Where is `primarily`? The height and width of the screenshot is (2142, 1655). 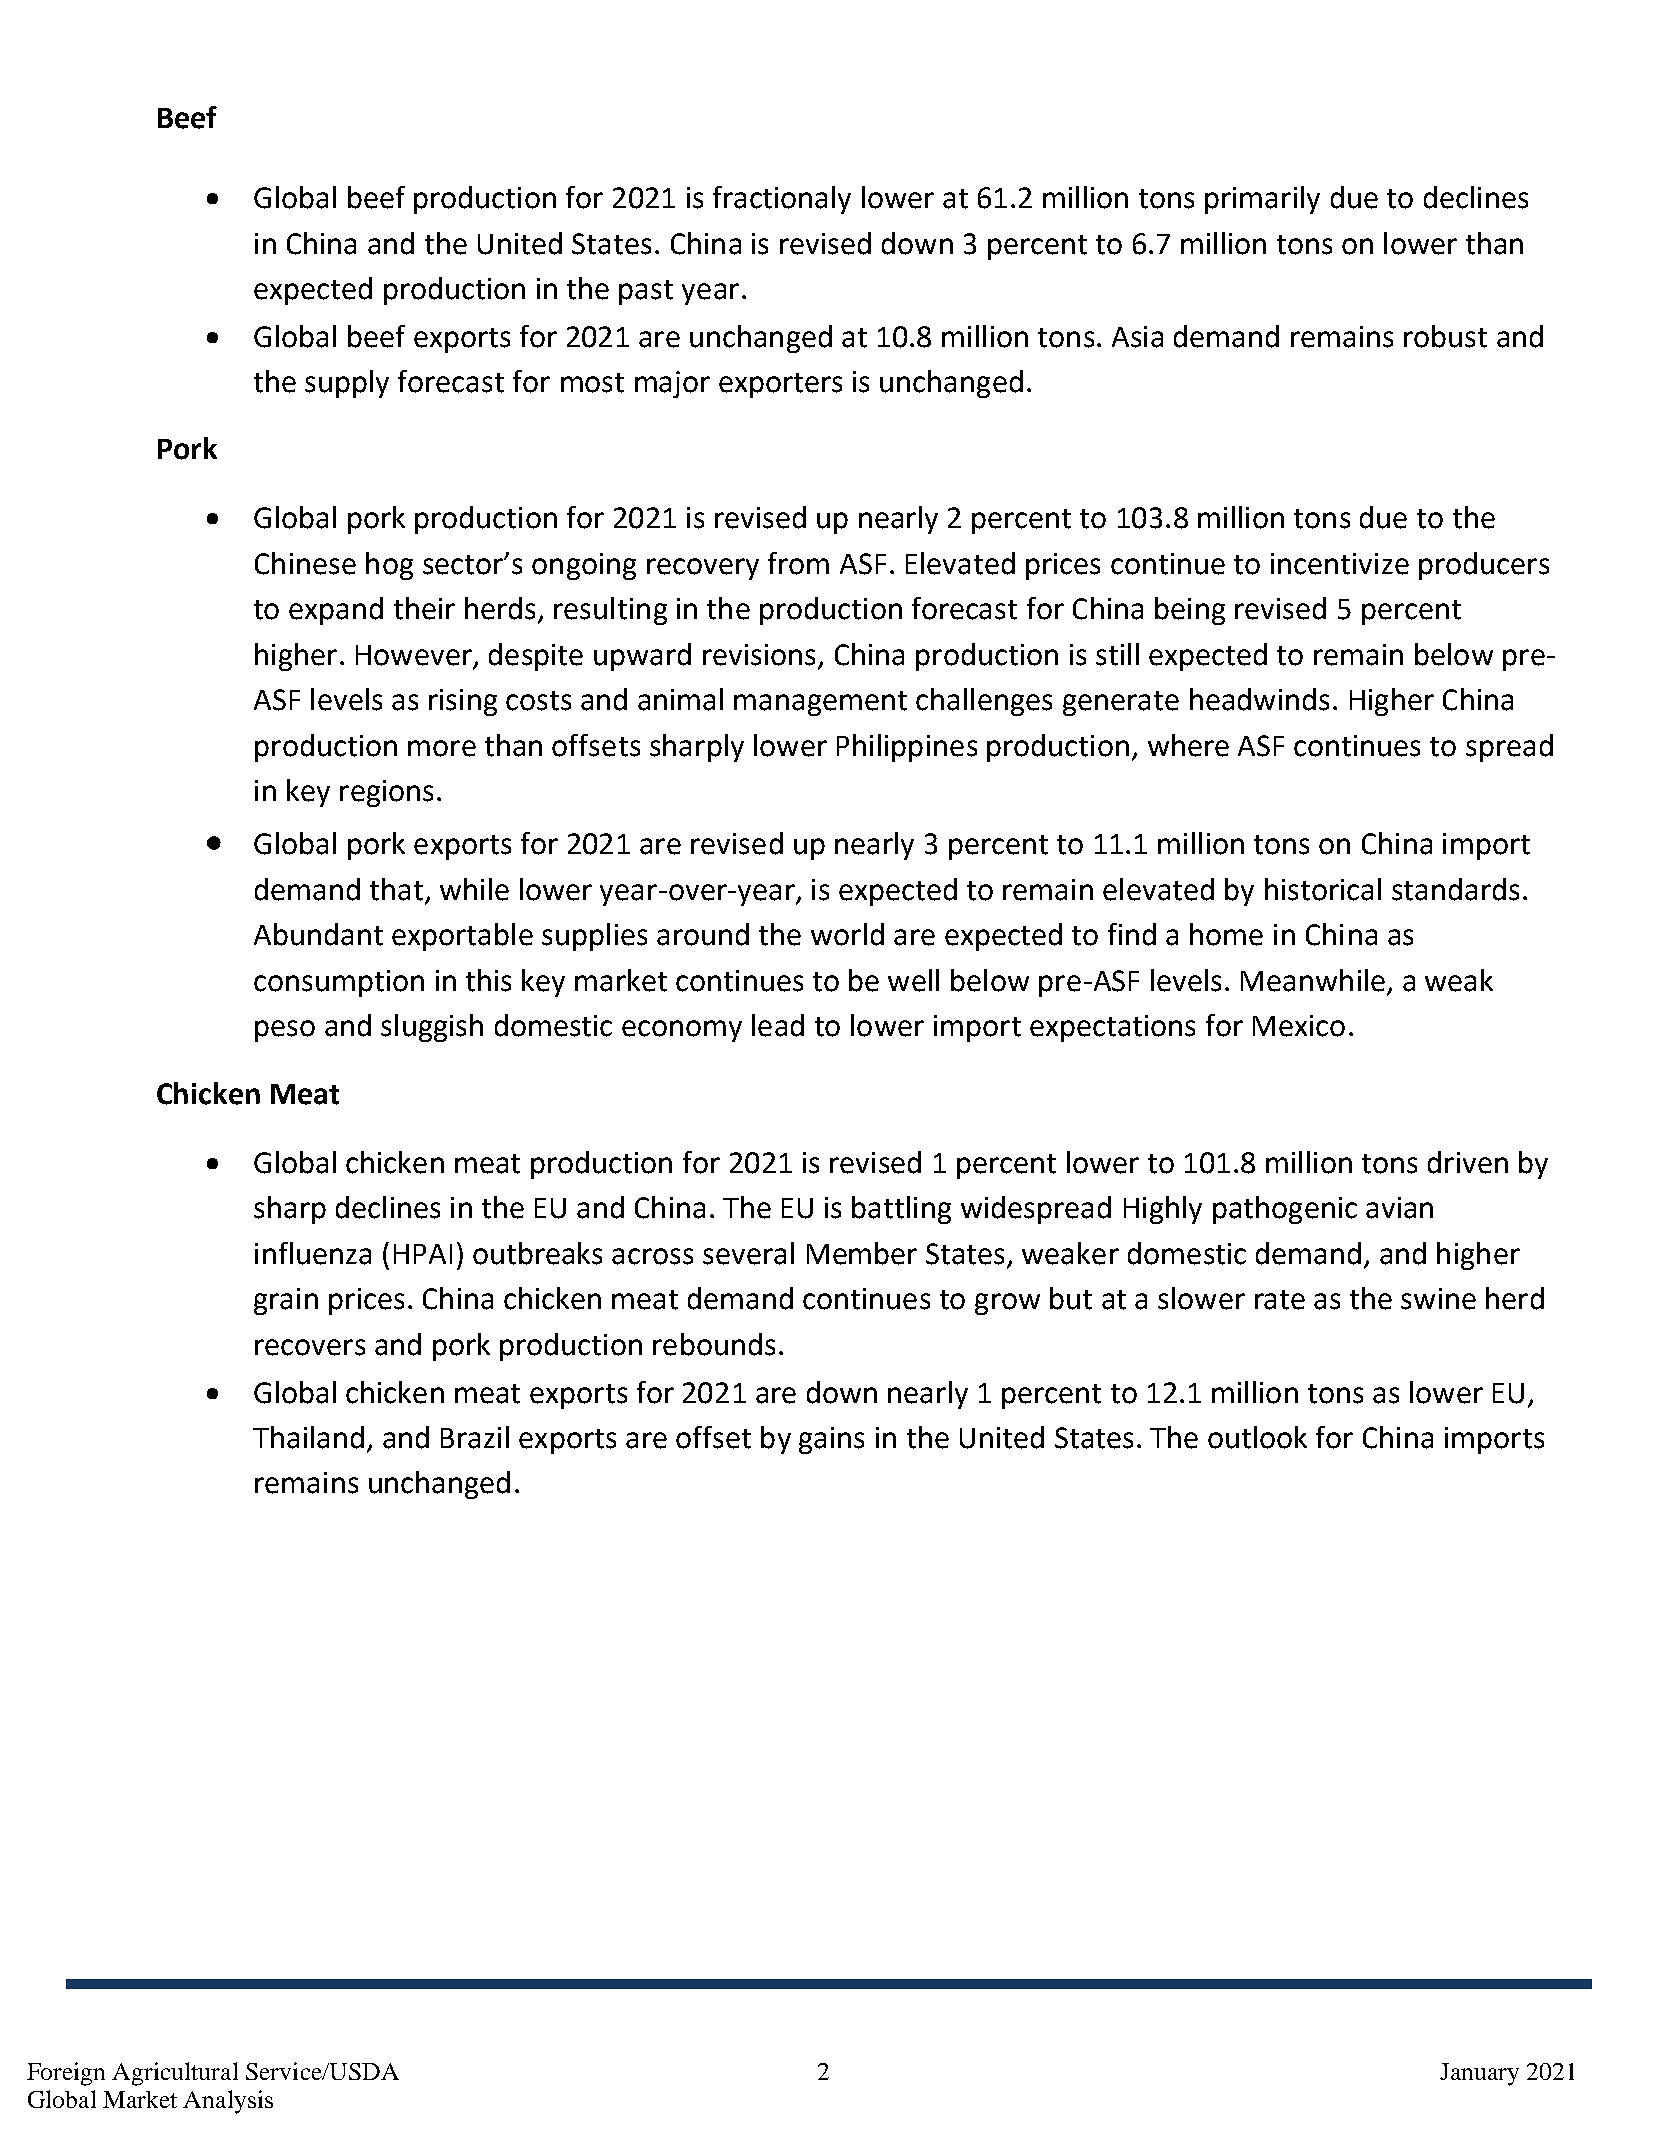 primarily is located at coordinates (1262, 200).
